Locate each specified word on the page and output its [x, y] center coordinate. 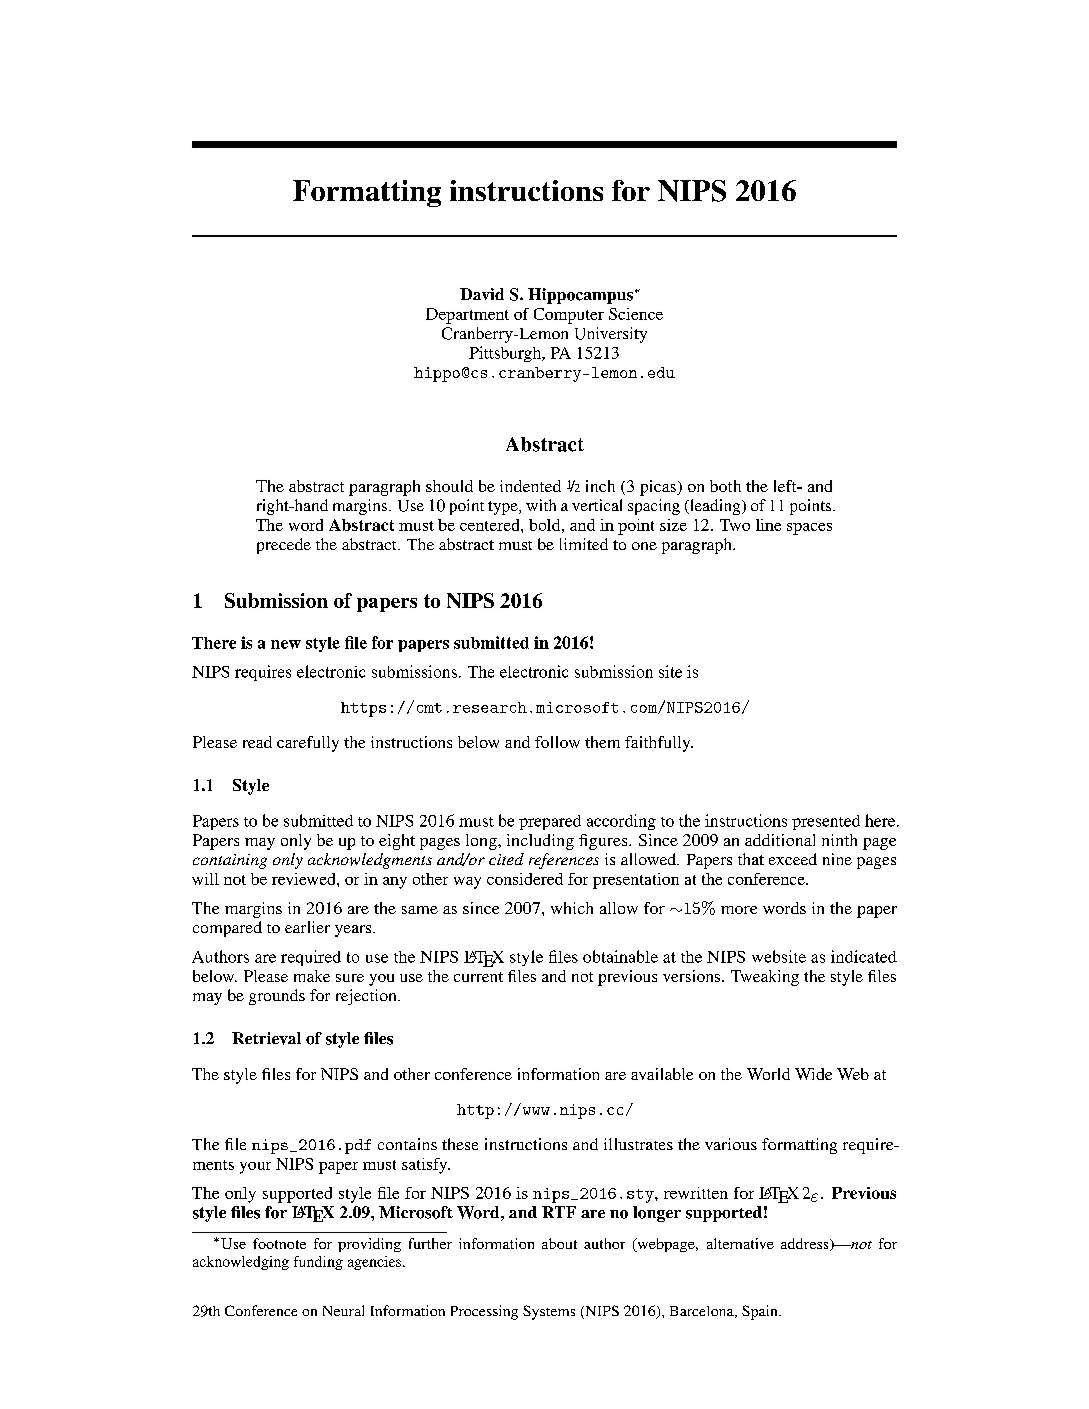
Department [467, 316]
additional [780, 840]
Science [636, 314]
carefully [308, 744]
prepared [550, 822]
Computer [569, 316]
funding [318, 1263]
